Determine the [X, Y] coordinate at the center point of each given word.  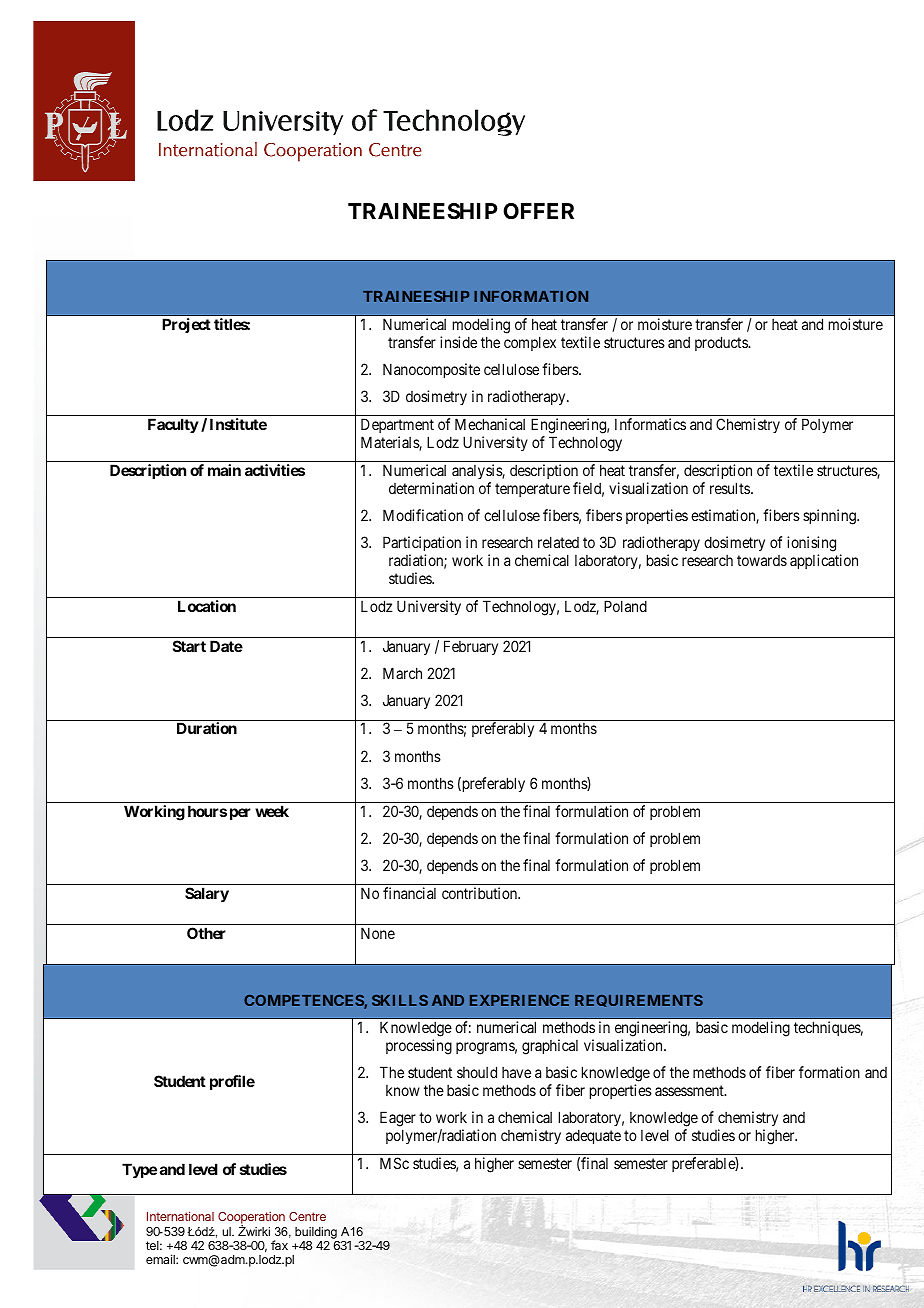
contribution [480, 893]
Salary [207, 894]
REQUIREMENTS [639, 1000]
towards [762, 560]
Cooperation [251, 1219]
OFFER [538, 211]
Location [207, 606]
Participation [422, 545]
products [722, 343]
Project [186, 325]
